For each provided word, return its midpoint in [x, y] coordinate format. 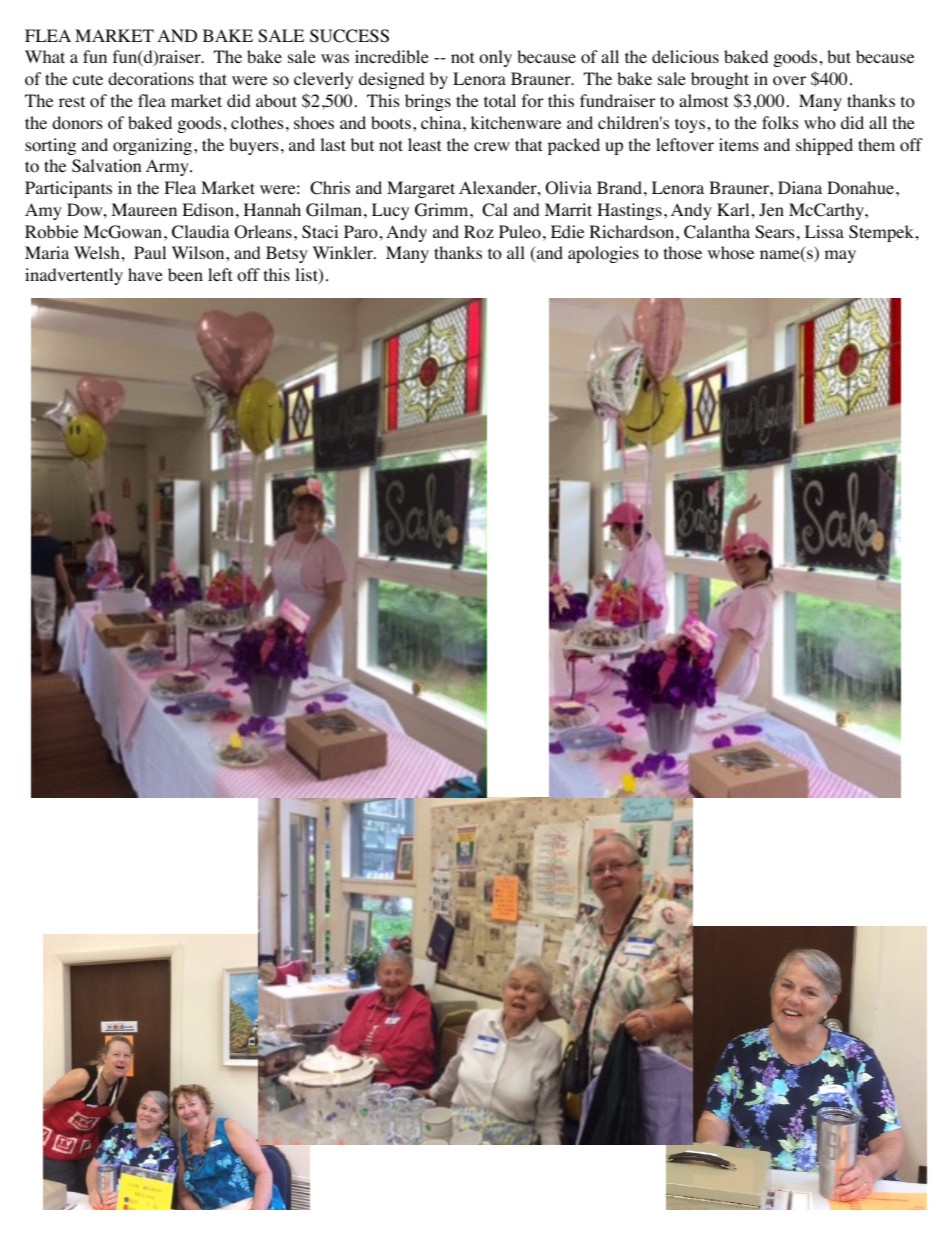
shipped [824, 146]
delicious [685, 57]
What [45, 56]
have [145, 274]
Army [168, 167]
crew [492, 146]
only [495, 58]
